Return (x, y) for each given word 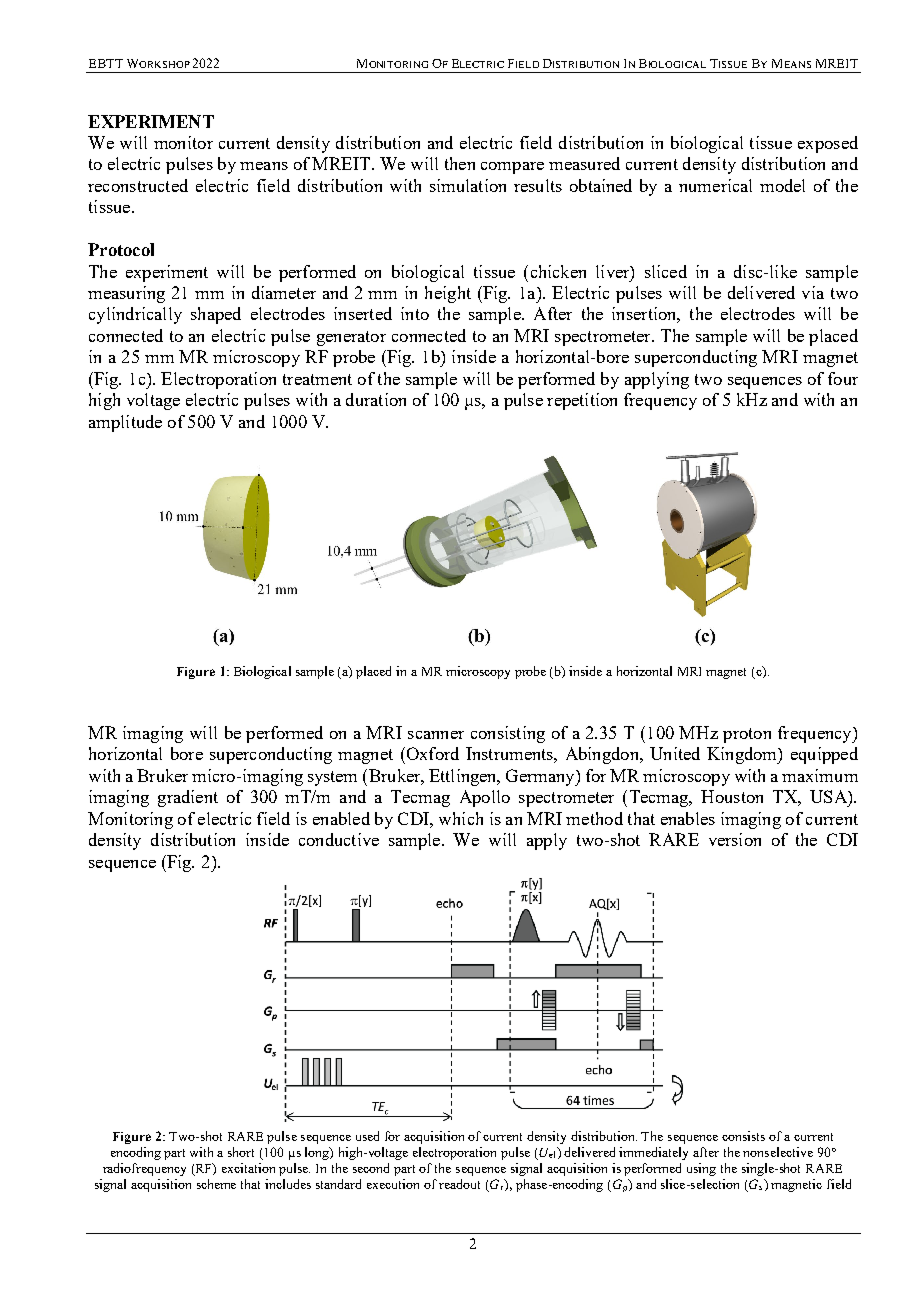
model (782, 185)
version (735, 839)
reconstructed (138, 185)
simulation (468, 185)
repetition (582, 401)
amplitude (125, 423)
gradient (188, 798)
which (461, 818)
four (843, 378)
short (241, 1152)
